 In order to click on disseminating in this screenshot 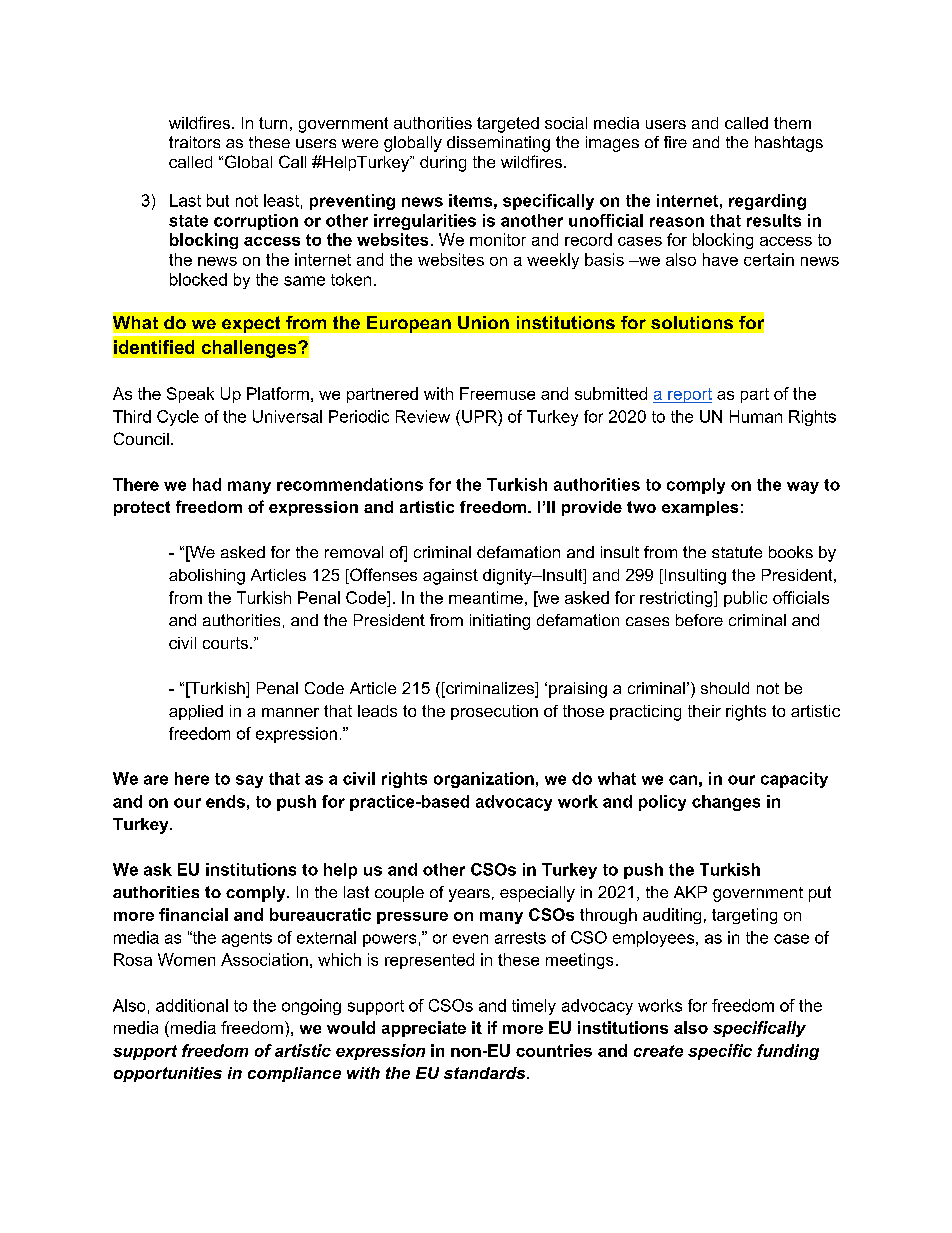, I will do `click(498, 144)`.
